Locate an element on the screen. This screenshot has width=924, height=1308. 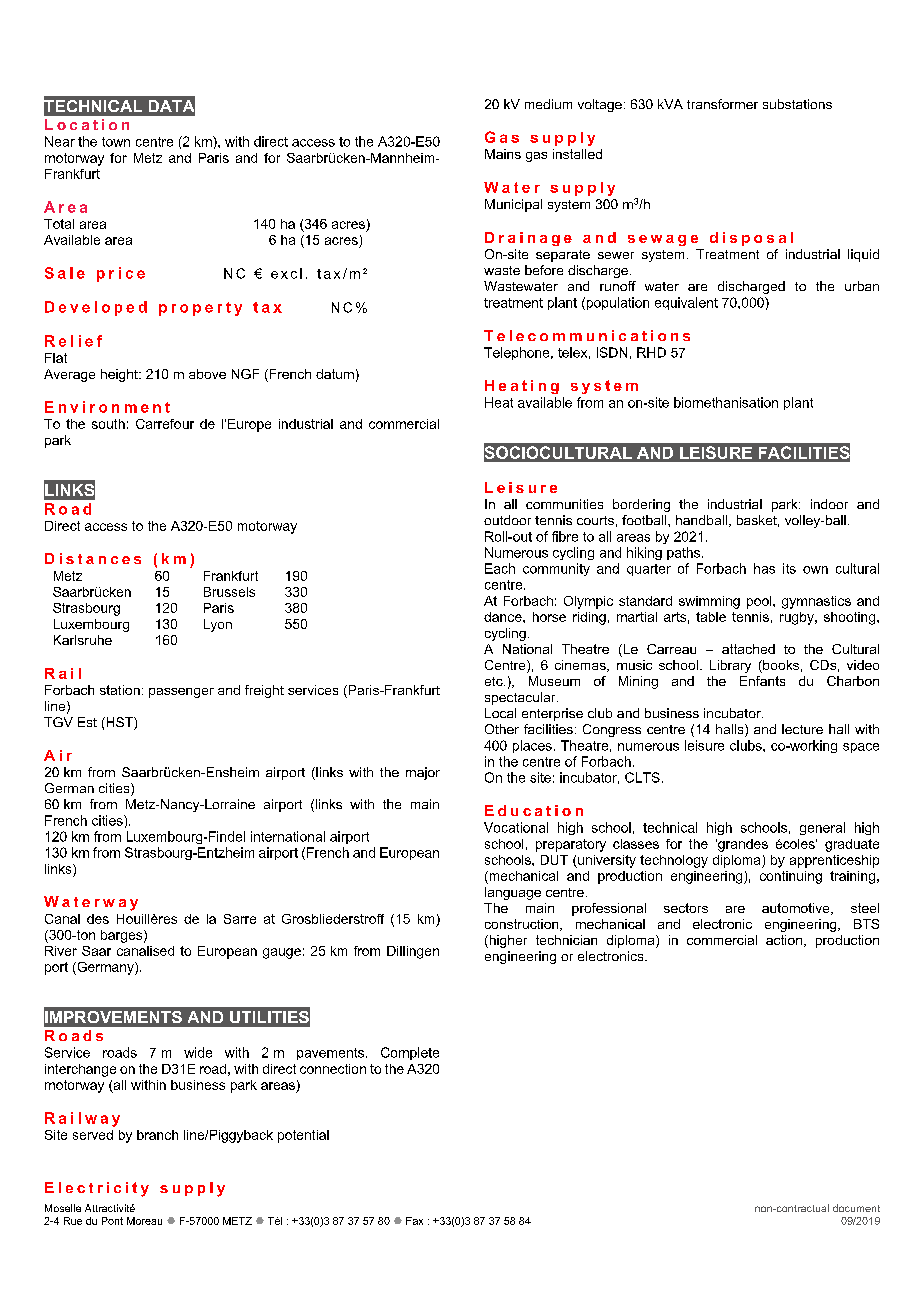
outdoor is located at coordinates (507, 520).
